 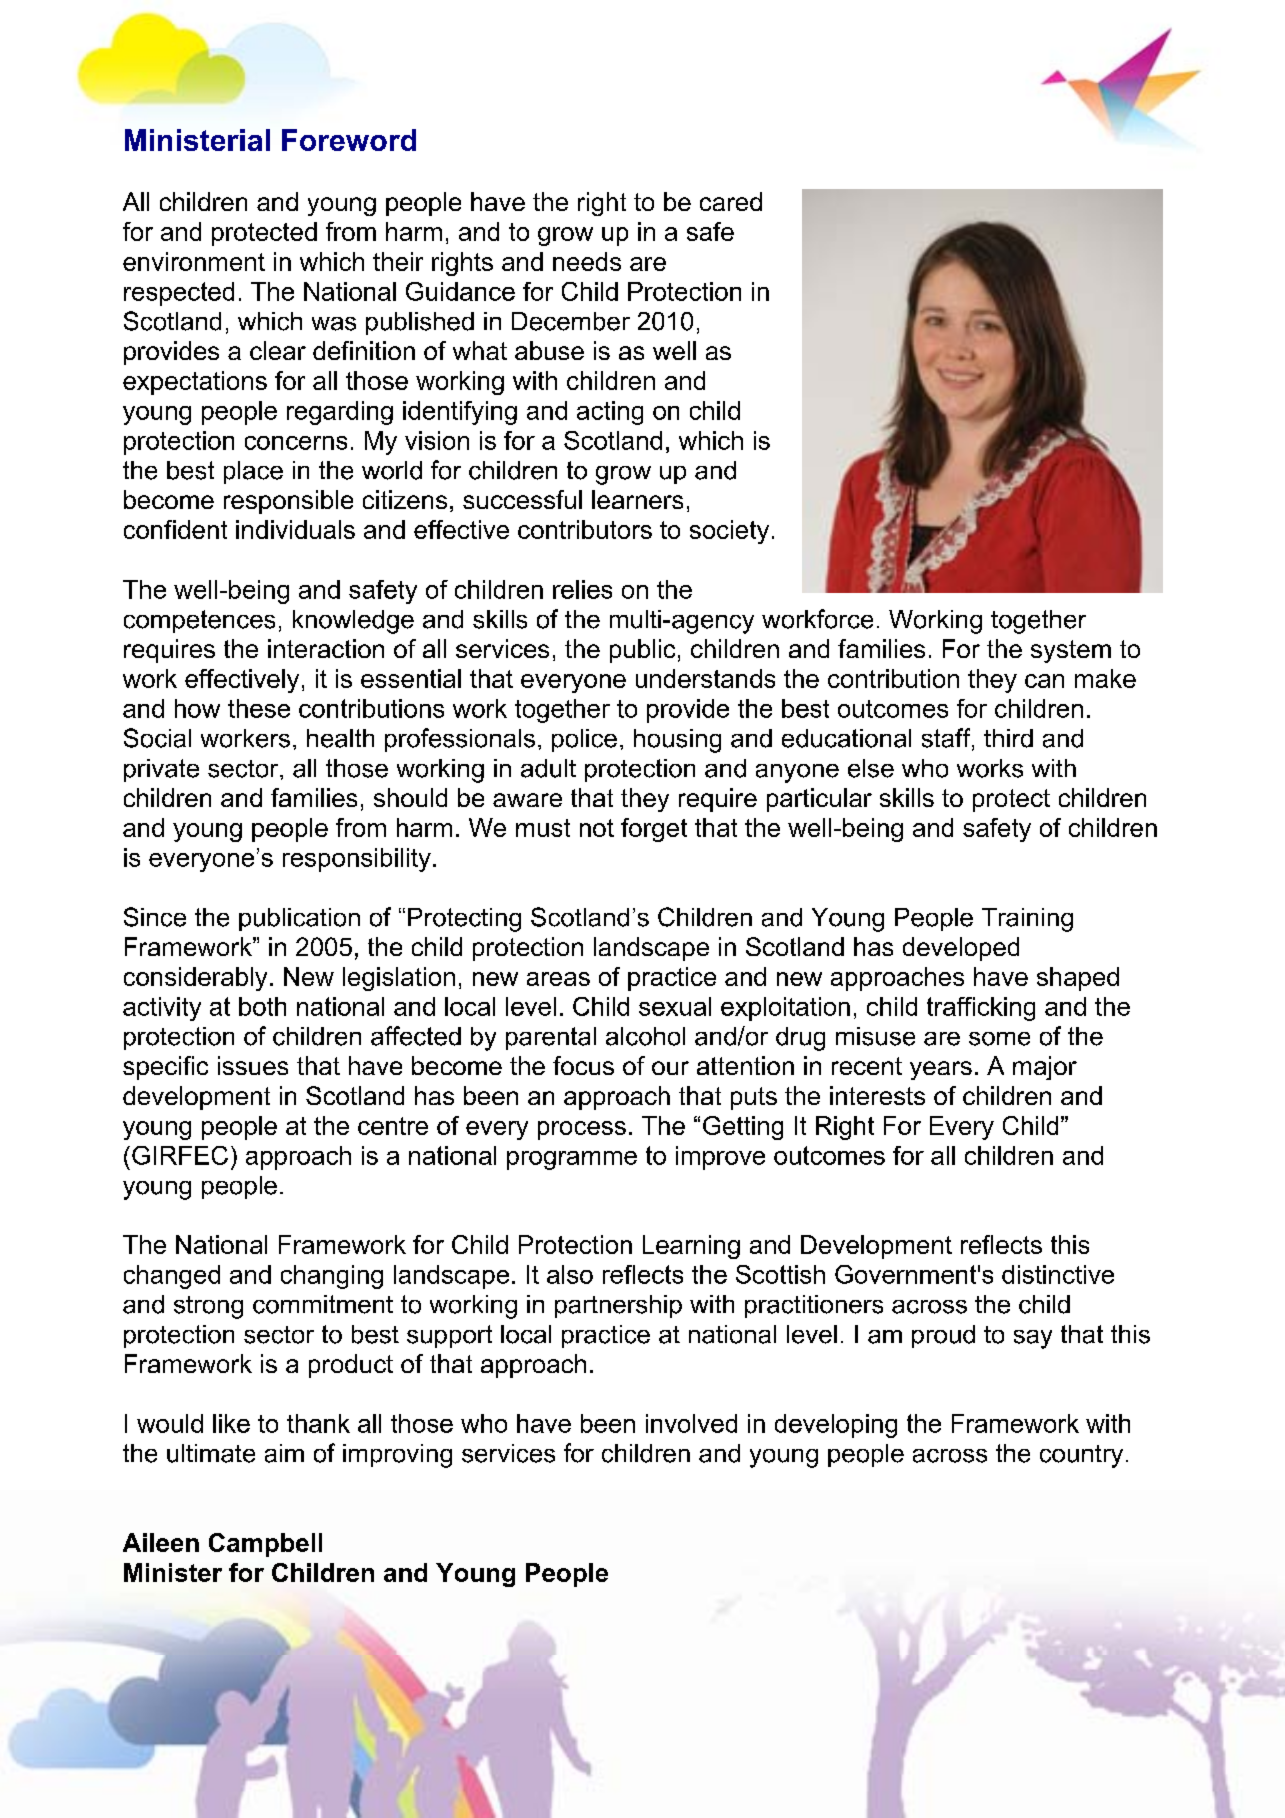 What do you see at coordinates (349, 140) in the screenshot?
I see `Foreword` at bounding box center [349, 140].
